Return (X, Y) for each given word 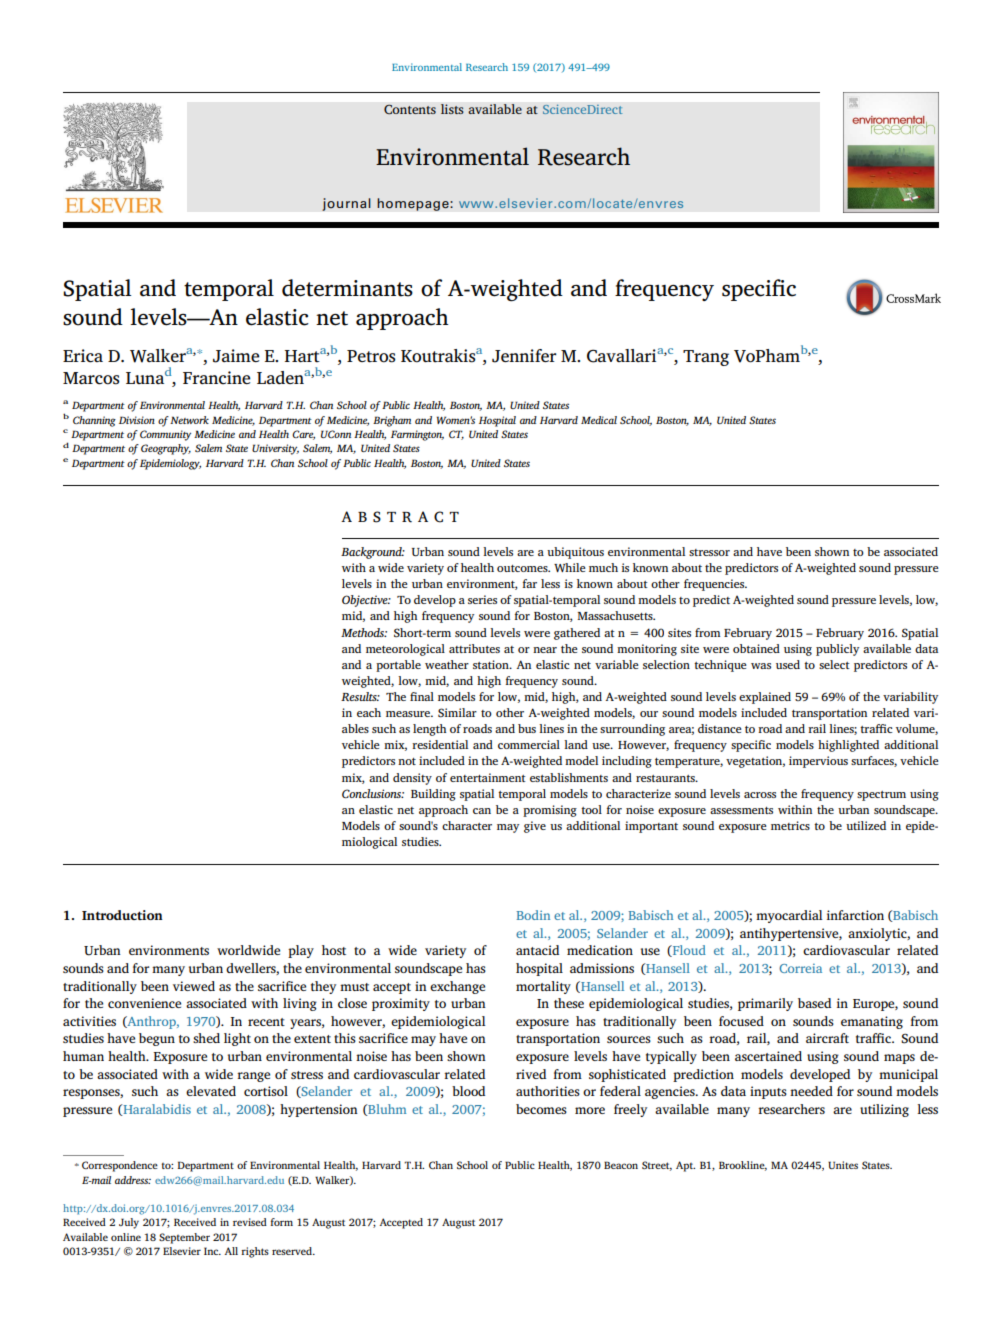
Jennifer (524, 356)
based (814, 1003)
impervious (818, 762)
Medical (599, 420)
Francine (217, 378)
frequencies (715, 585)
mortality (543, 987)
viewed (194, 986)
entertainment (488, 777)
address (133, 1180)
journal (346, 204)
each (369, 712)
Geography (166, 449)
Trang (706, 358)
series (482, 599)
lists (452, 109)
